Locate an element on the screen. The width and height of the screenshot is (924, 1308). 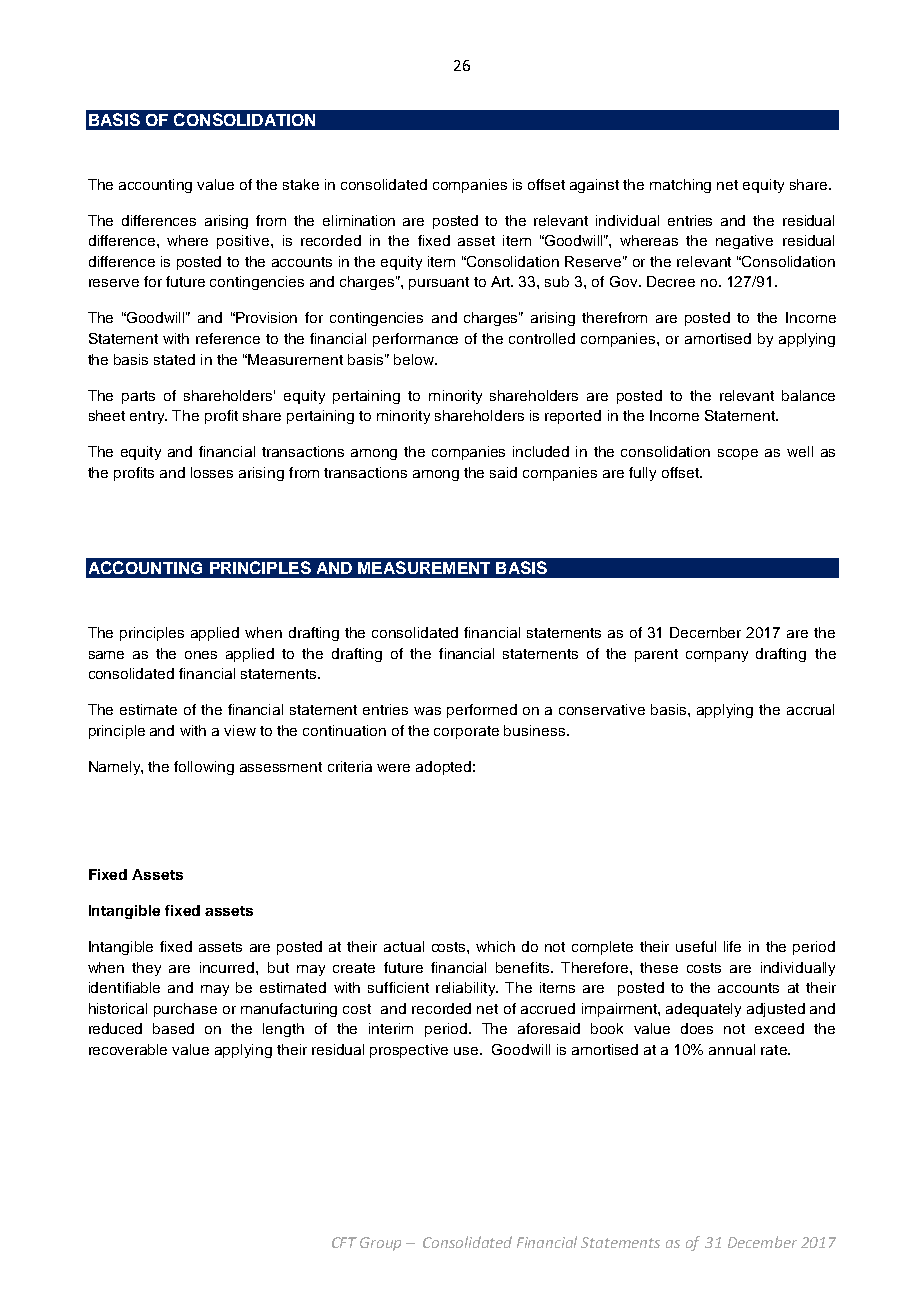
losses is located at coordinates (212, 472).
